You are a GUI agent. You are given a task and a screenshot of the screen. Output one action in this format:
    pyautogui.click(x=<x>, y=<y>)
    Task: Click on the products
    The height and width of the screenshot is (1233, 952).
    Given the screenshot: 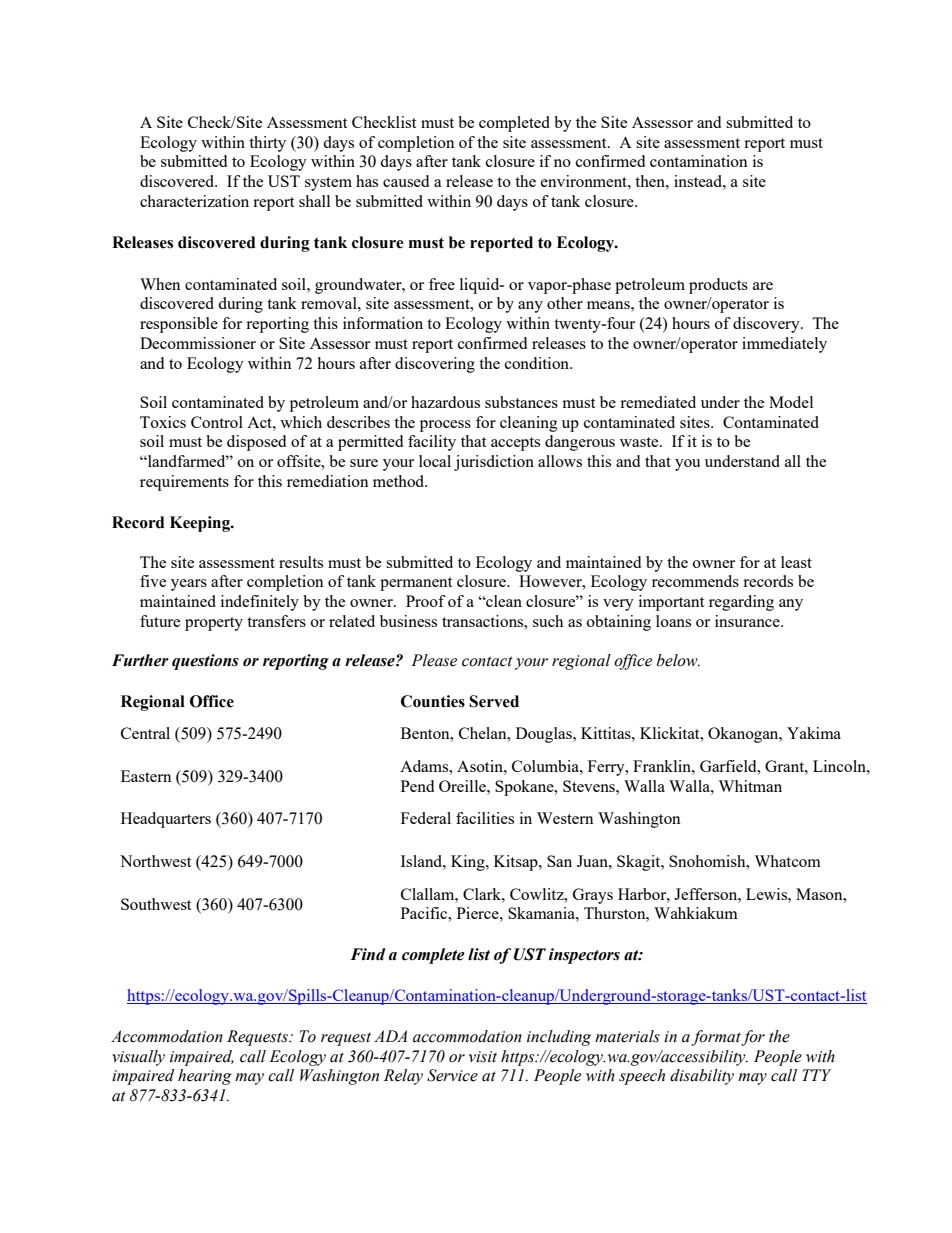 What is the action you would take?
    pyautogui.click(x=718, y=286)
